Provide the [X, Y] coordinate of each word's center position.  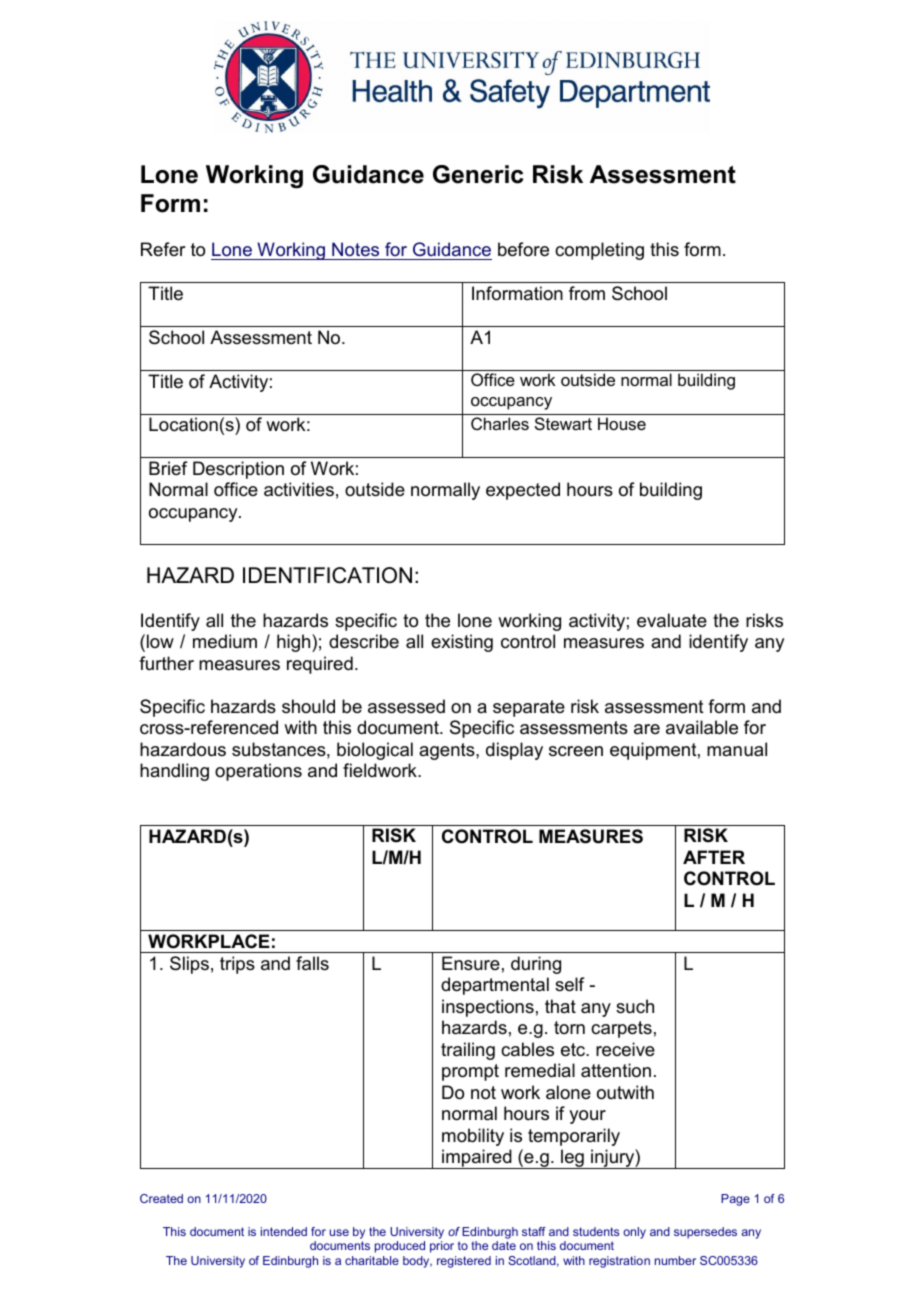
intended [284, 1231]
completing [599, 251]
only [634, 1233]
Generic [478, 174]
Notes [355, 249]
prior [442, 1247]
